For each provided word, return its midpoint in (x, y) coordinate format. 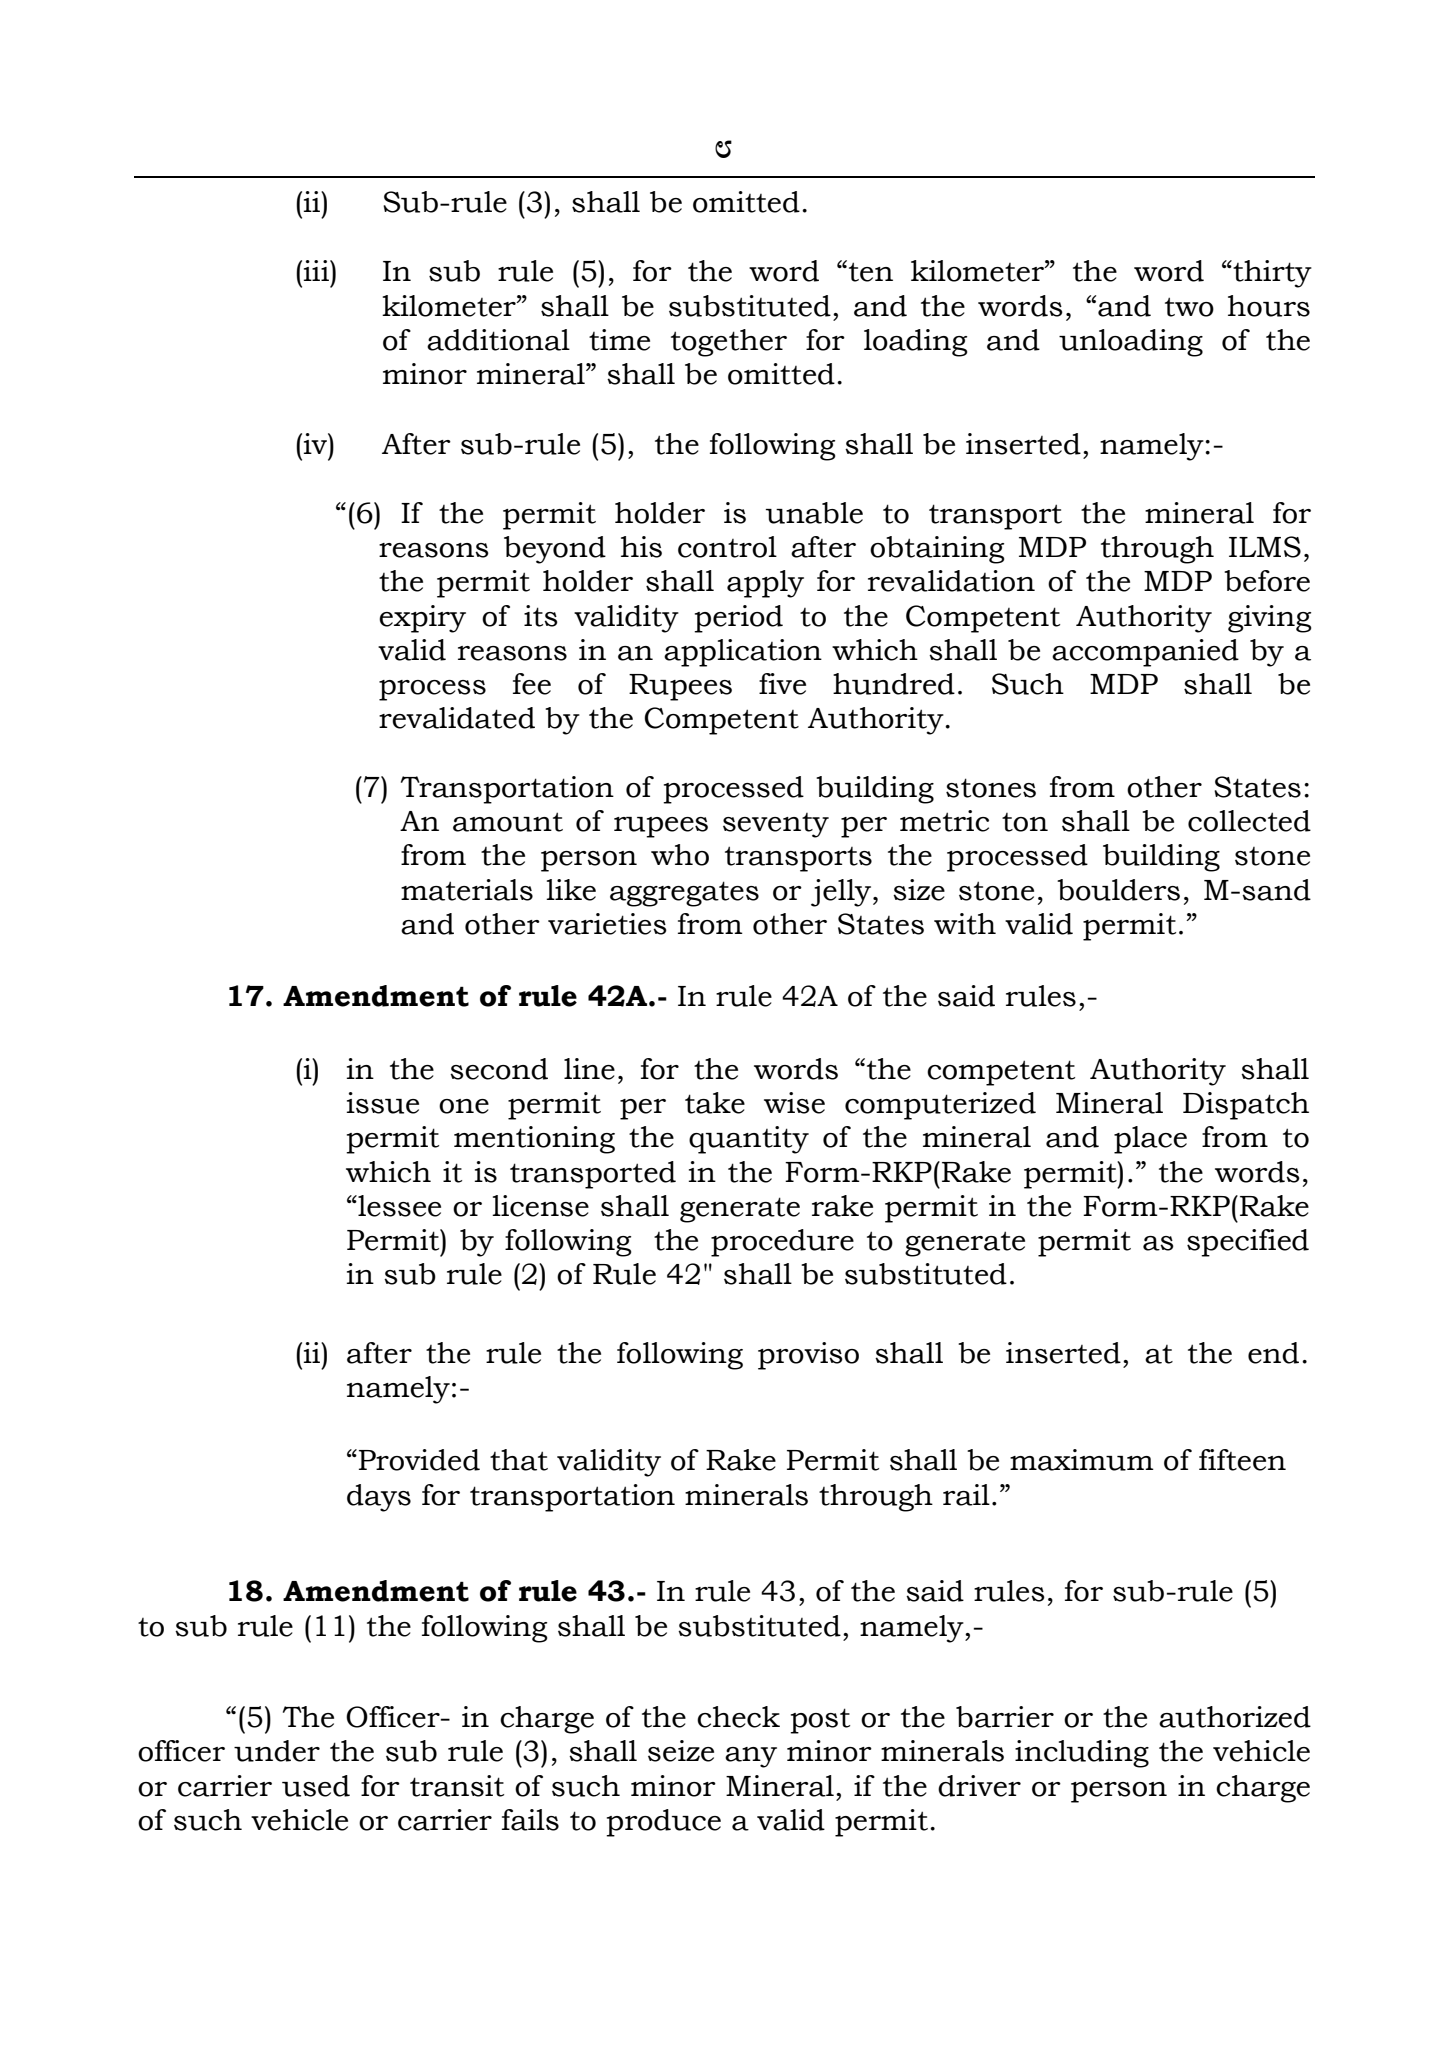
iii (317, 270)
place (1150, 1140)
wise (794, 1103)
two (1189, 307)
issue (383, 1103)
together (729, 343)
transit (457, 1786)
